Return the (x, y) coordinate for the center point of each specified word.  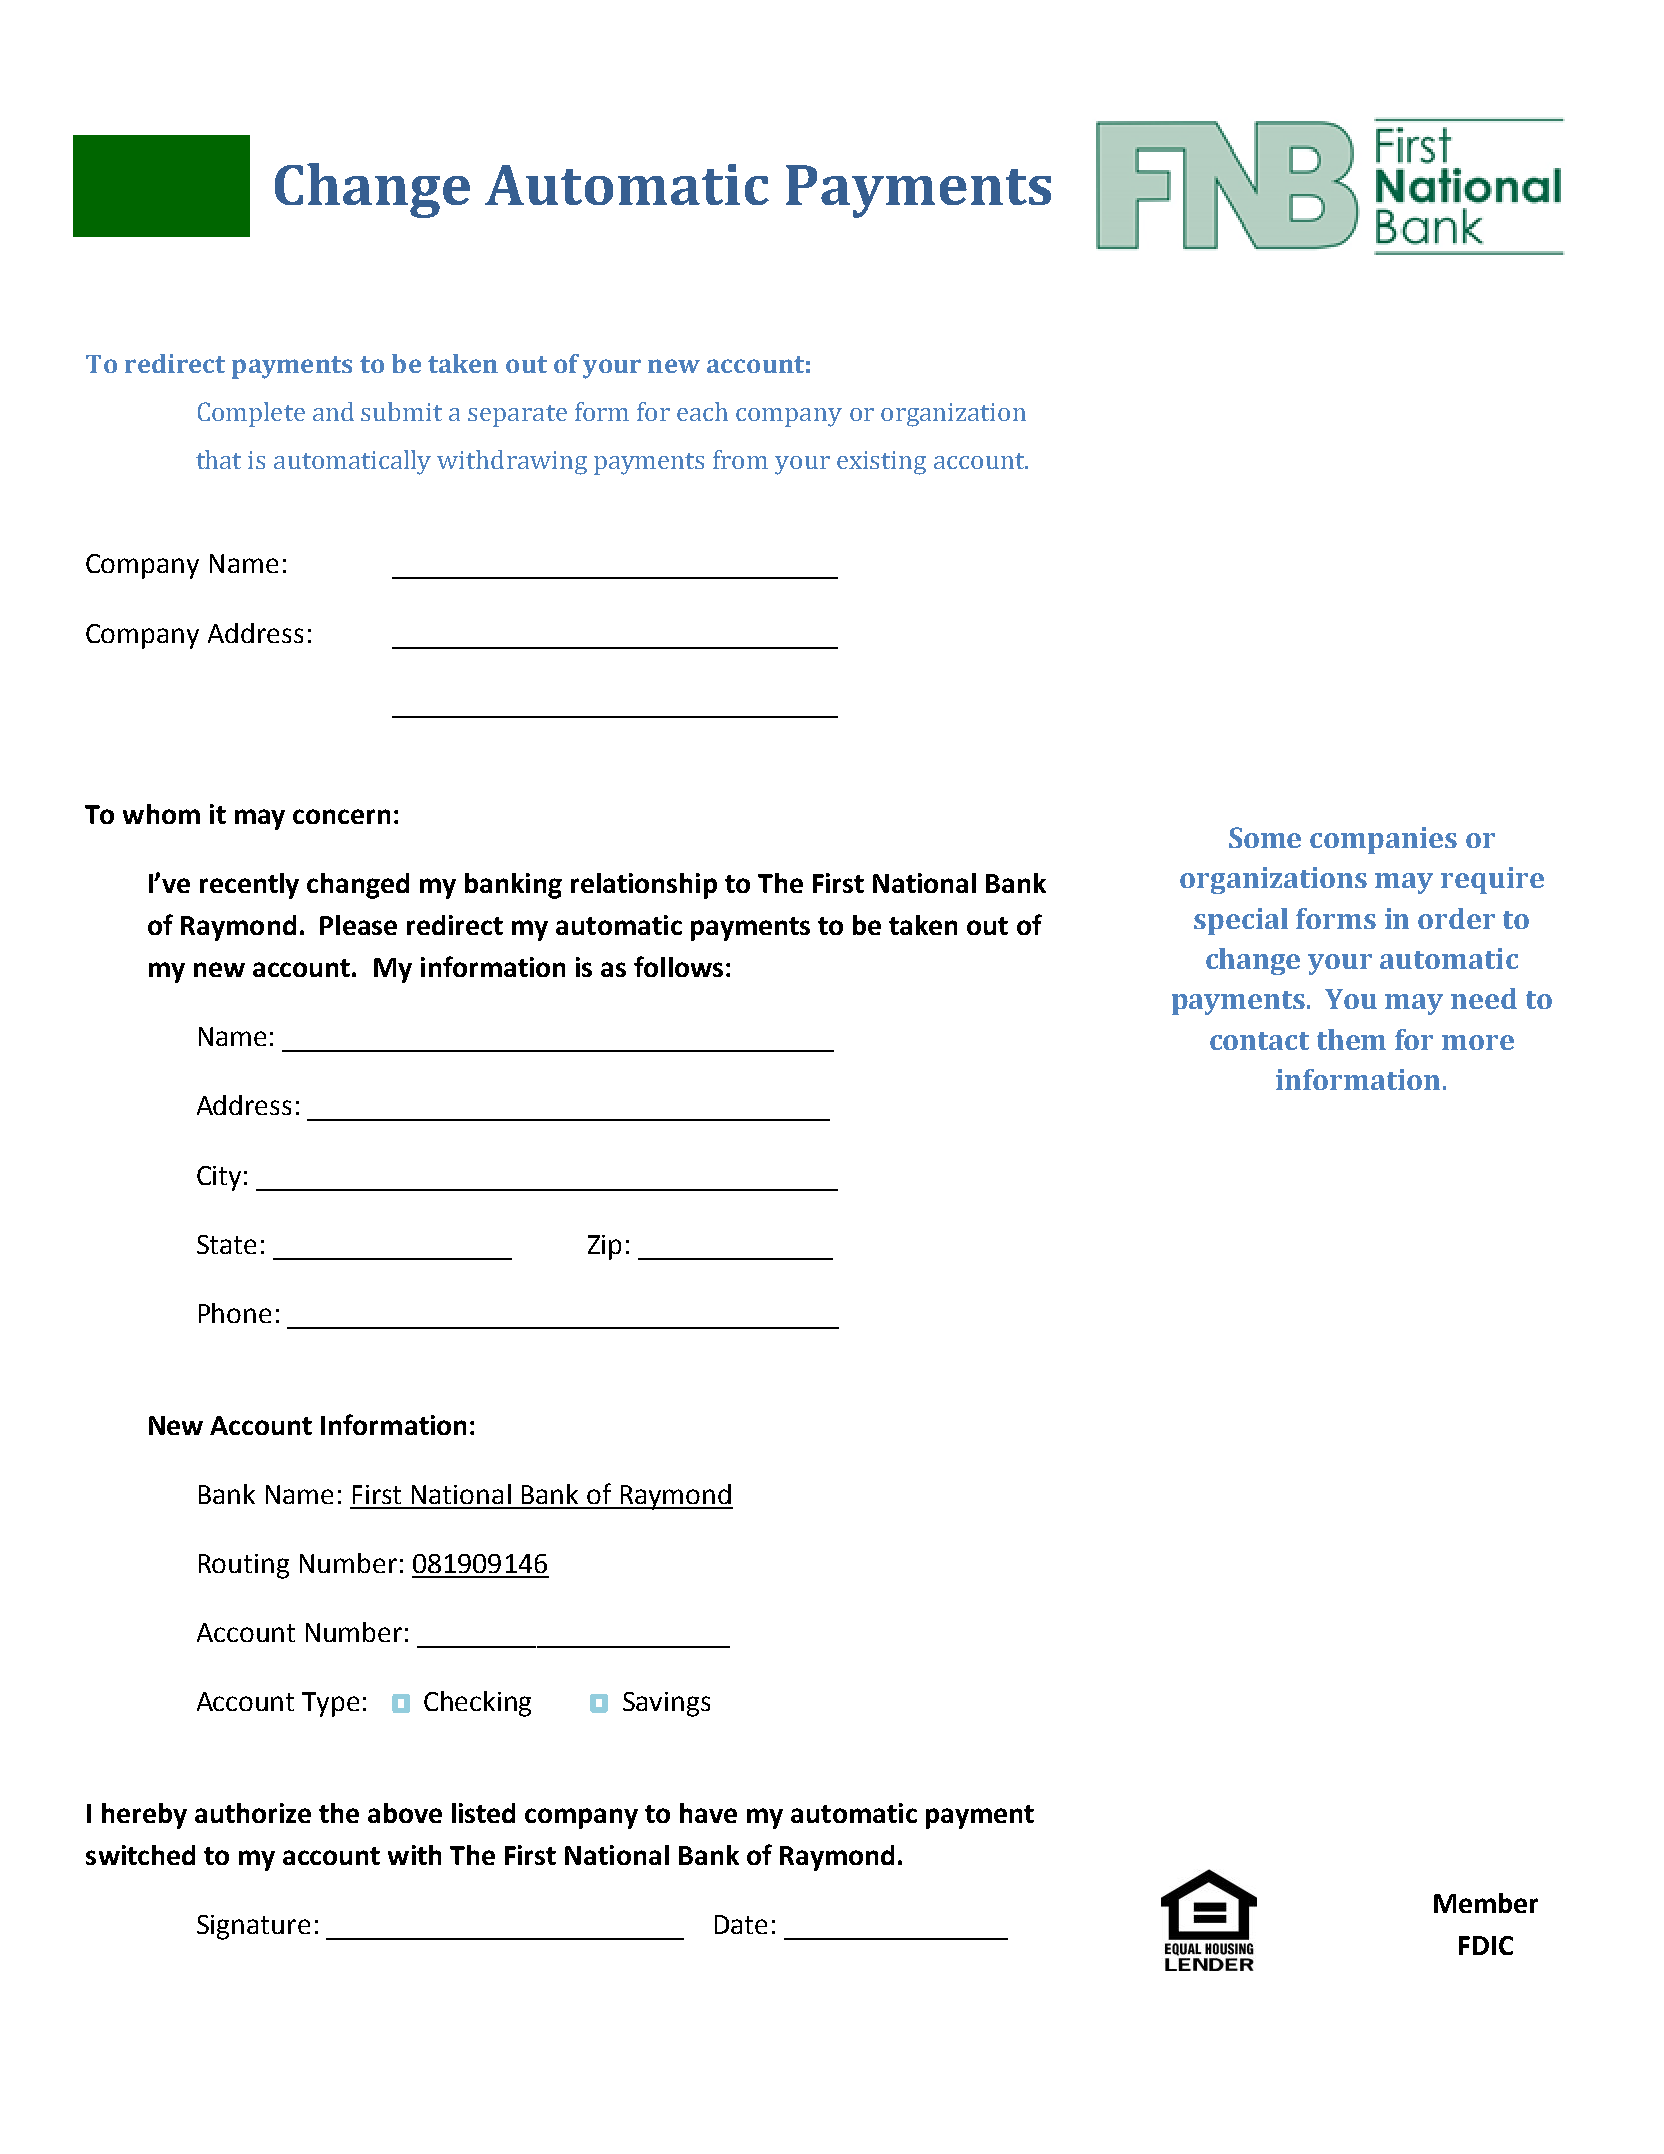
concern (341, 816)
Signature (253, 1927)
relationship (644, 886)
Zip (604, 1247)
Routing (244, 1566)
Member (1486, 1903)
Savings (666, 1704)
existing (881, 463)
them (1351, 1039)
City (219, 1178)
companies (1383, 840)
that (218, 459)
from (740, 459)
